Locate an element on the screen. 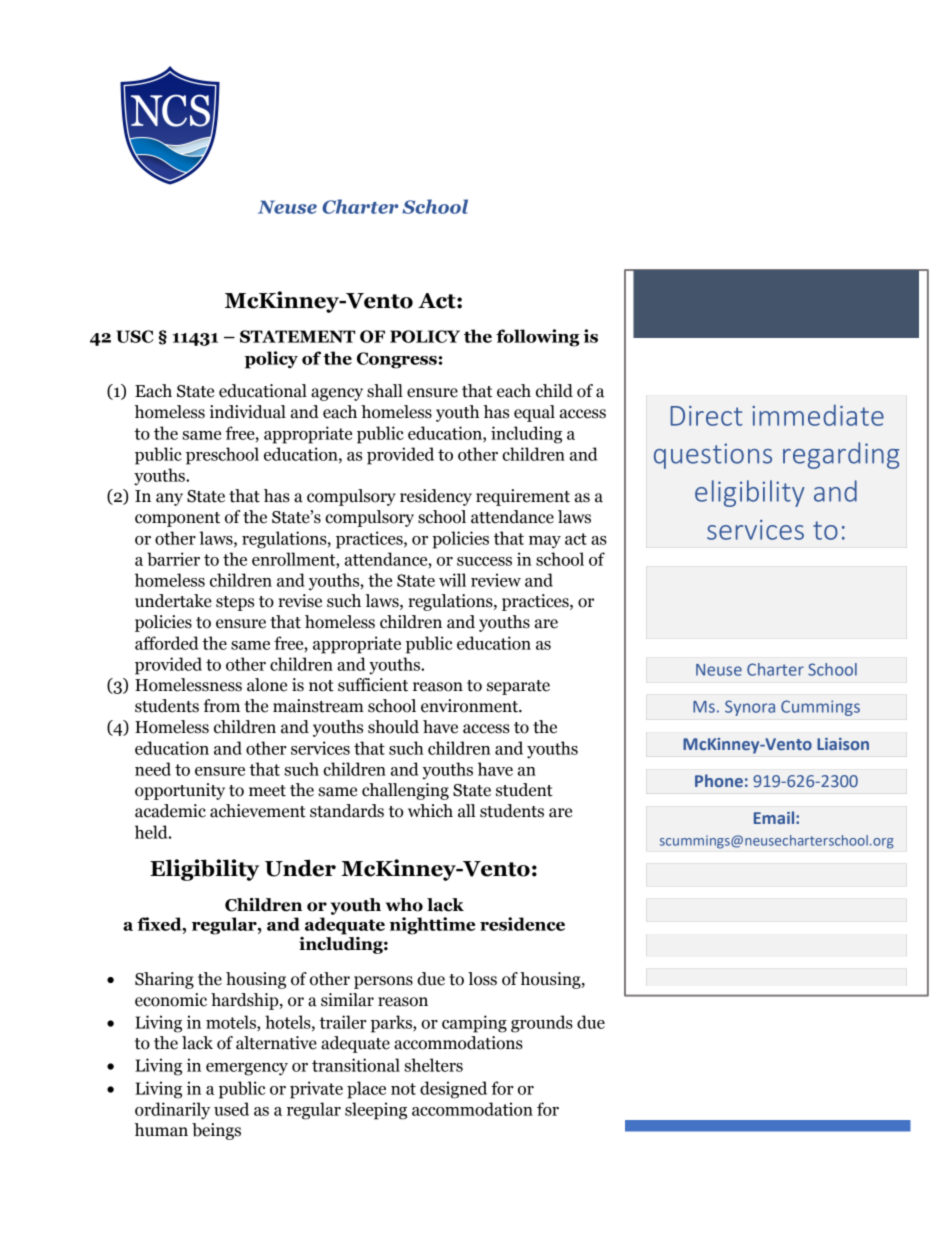 Image resolution: width=952 pixels, height=1233 pixels. following is located at coordinates (537, 338).
